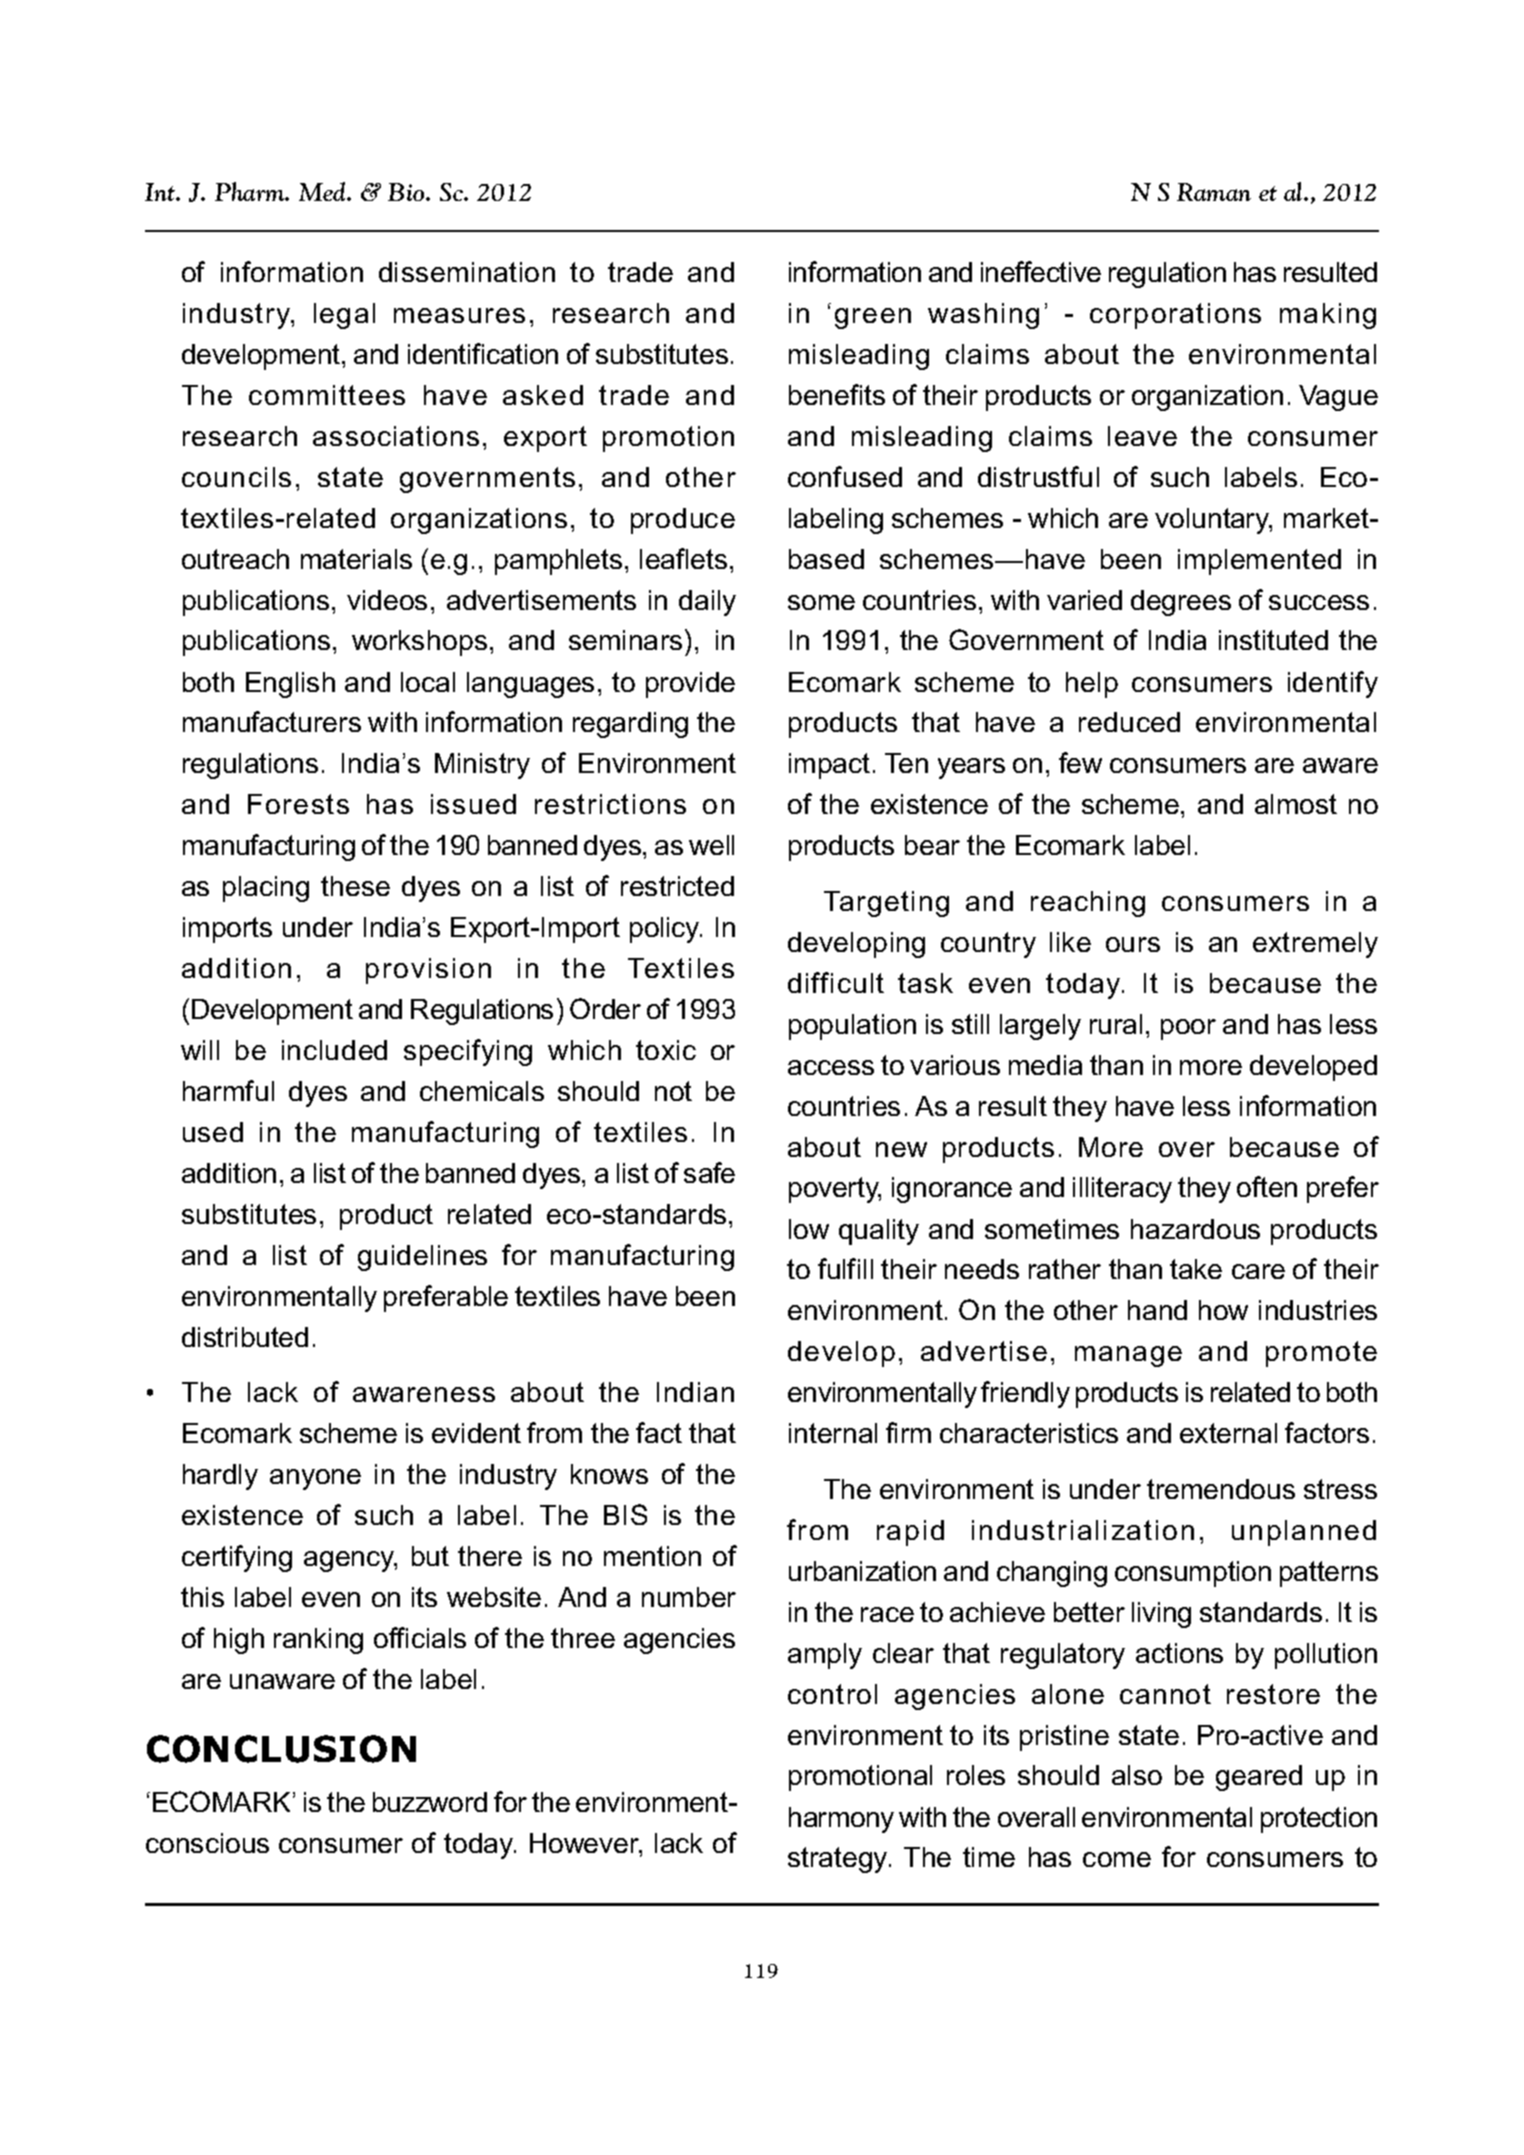 Image resolution: width=1524 pixels, height=2155 pixels. What do you see at coordinates (873, 318) in the image?
I see `green` at bounding box center [873, 318].
